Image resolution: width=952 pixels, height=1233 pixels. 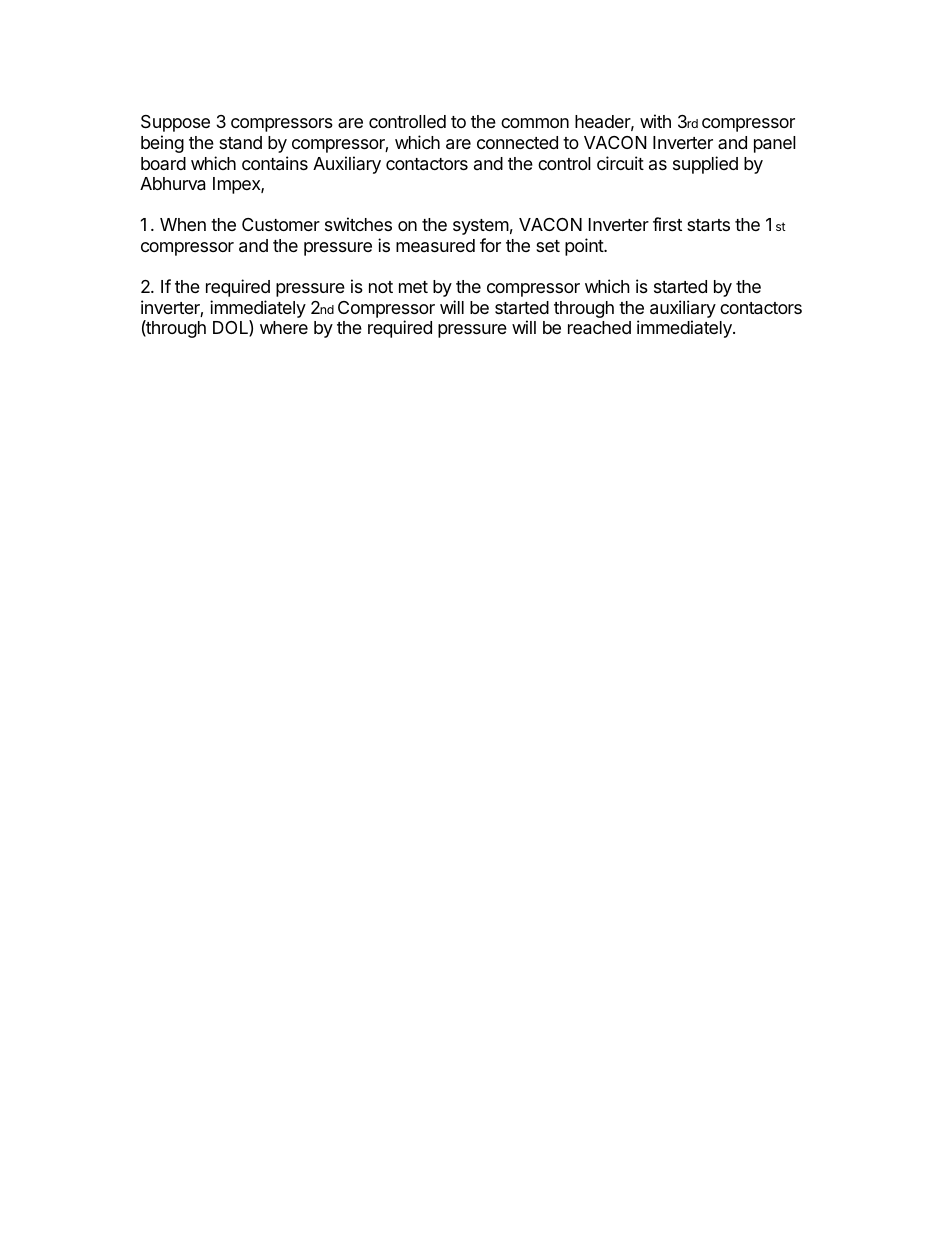 I want to click on with, so click(x=655, y=121).
